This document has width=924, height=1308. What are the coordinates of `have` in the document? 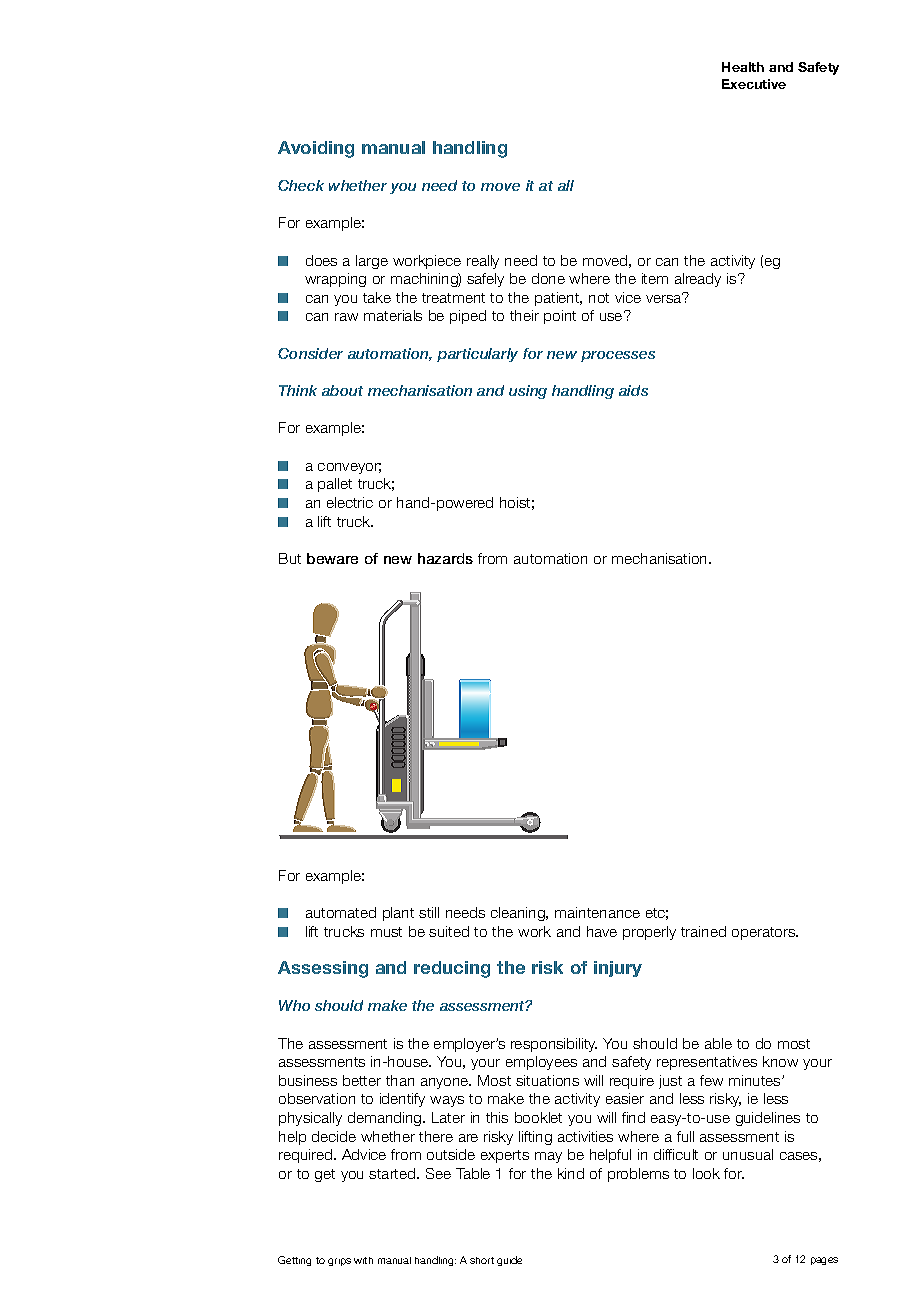 It's located at (602, 931).
